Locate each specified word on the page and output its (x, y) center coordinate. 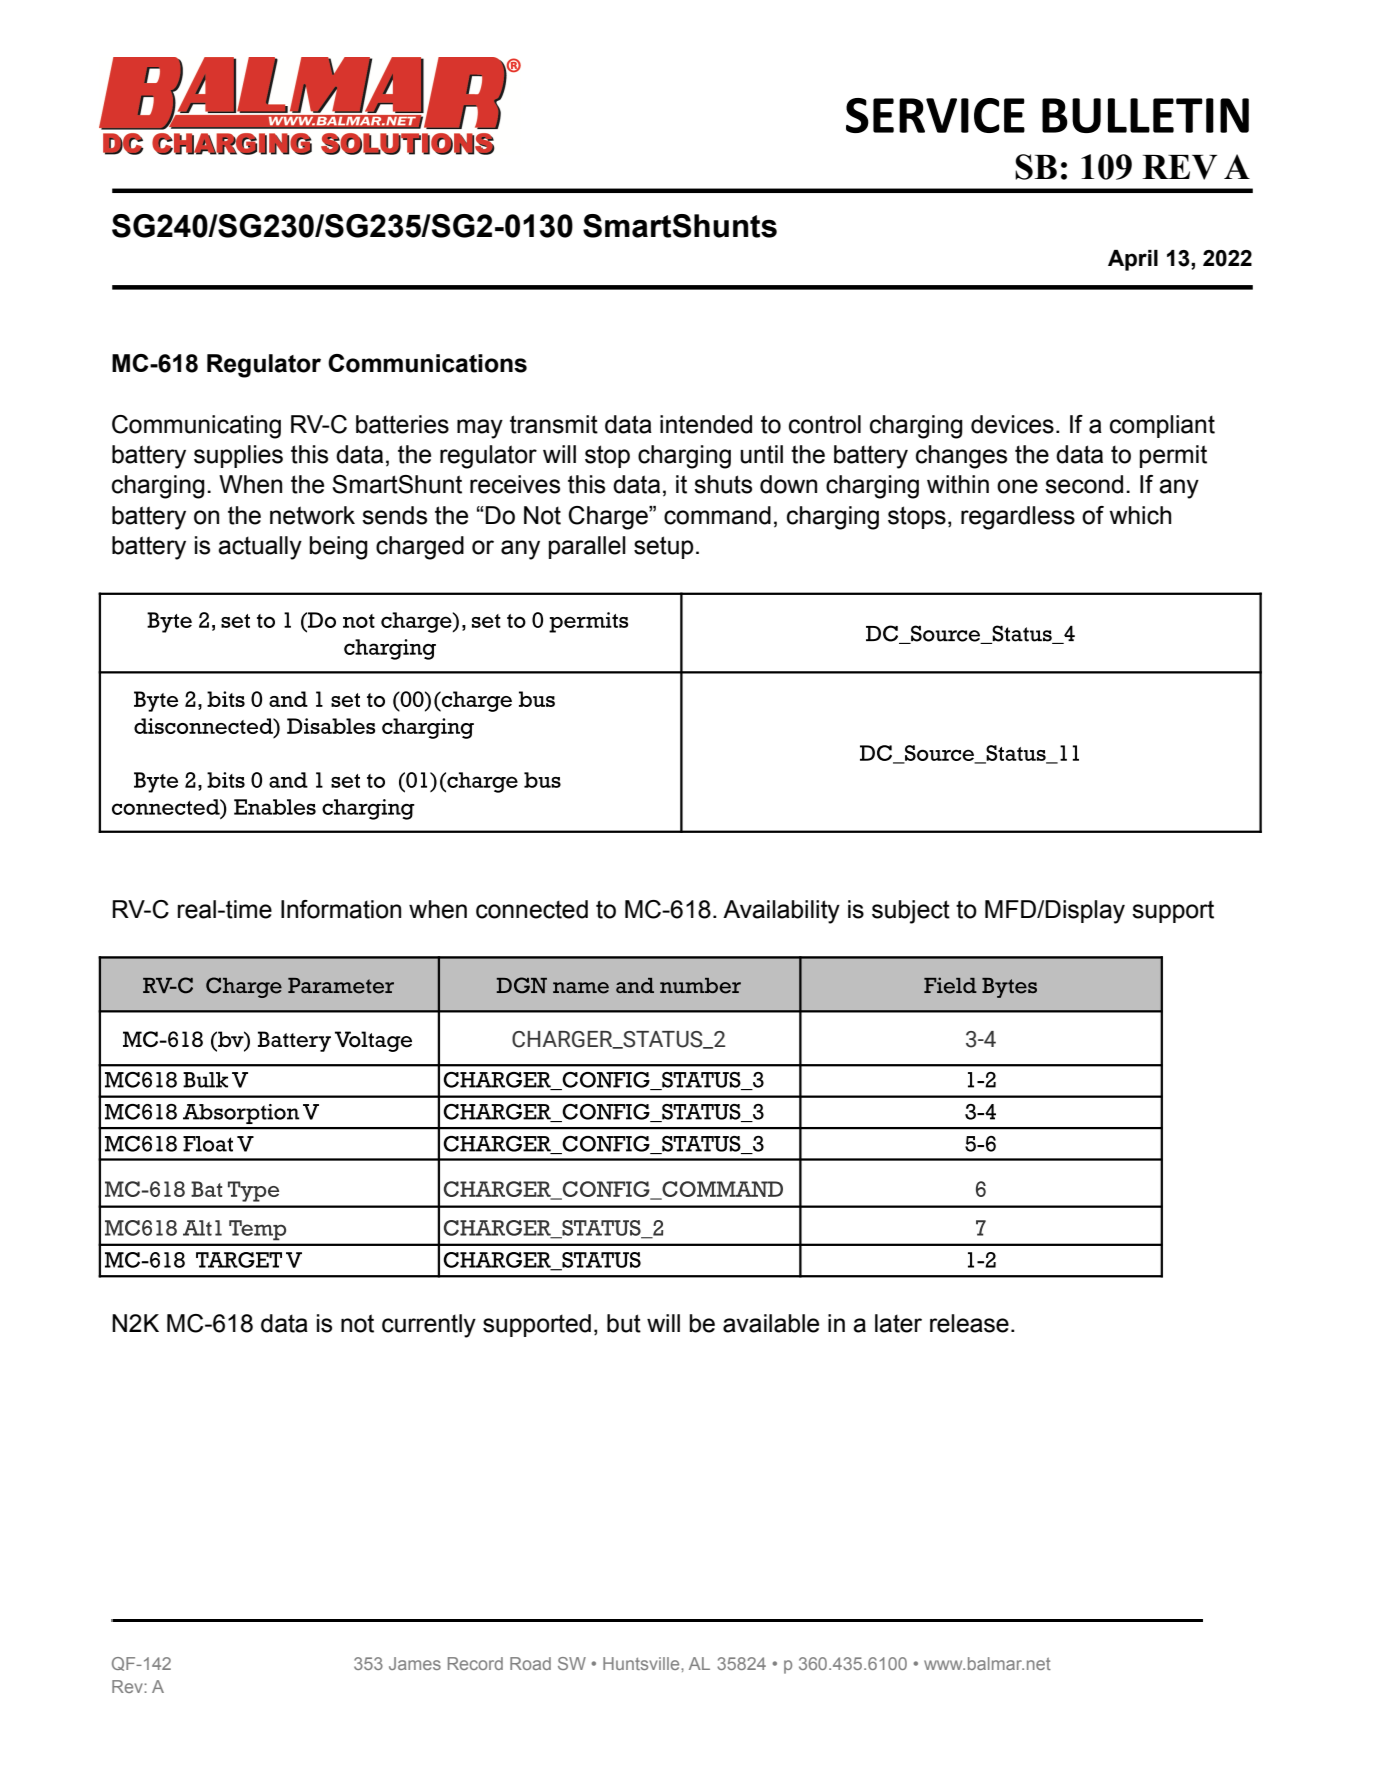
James (415, 1663)
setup (664, 547)
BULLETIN (1145, 115)
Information (341, 909)
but (624, 1323)
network (312, 515)
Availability (781, 912)
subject (911, 912)
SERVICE (935, 115)
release (969, 1323)
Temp (257, 1230)
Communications (427, 363)
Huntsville (642, 1663)
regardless (1018, 518)
